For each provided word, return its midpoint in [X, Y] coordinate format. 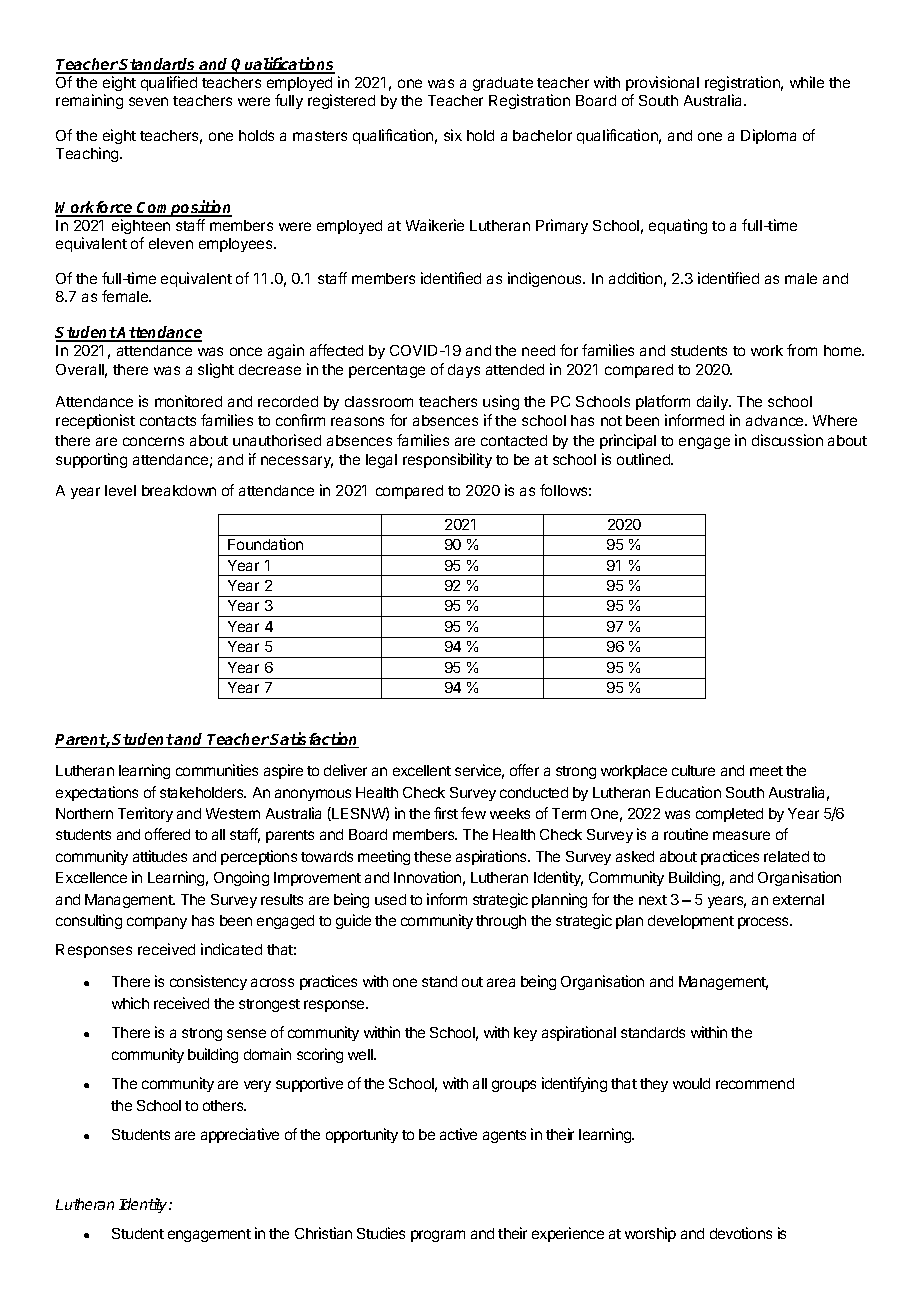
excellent [422, 770]
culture [693, 770]
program [438, 1236]
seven [148, 101]
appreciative [240, 1135]
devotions [741, 1233]
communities [217, 770]
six [453, 135]
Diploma [768, 136]
